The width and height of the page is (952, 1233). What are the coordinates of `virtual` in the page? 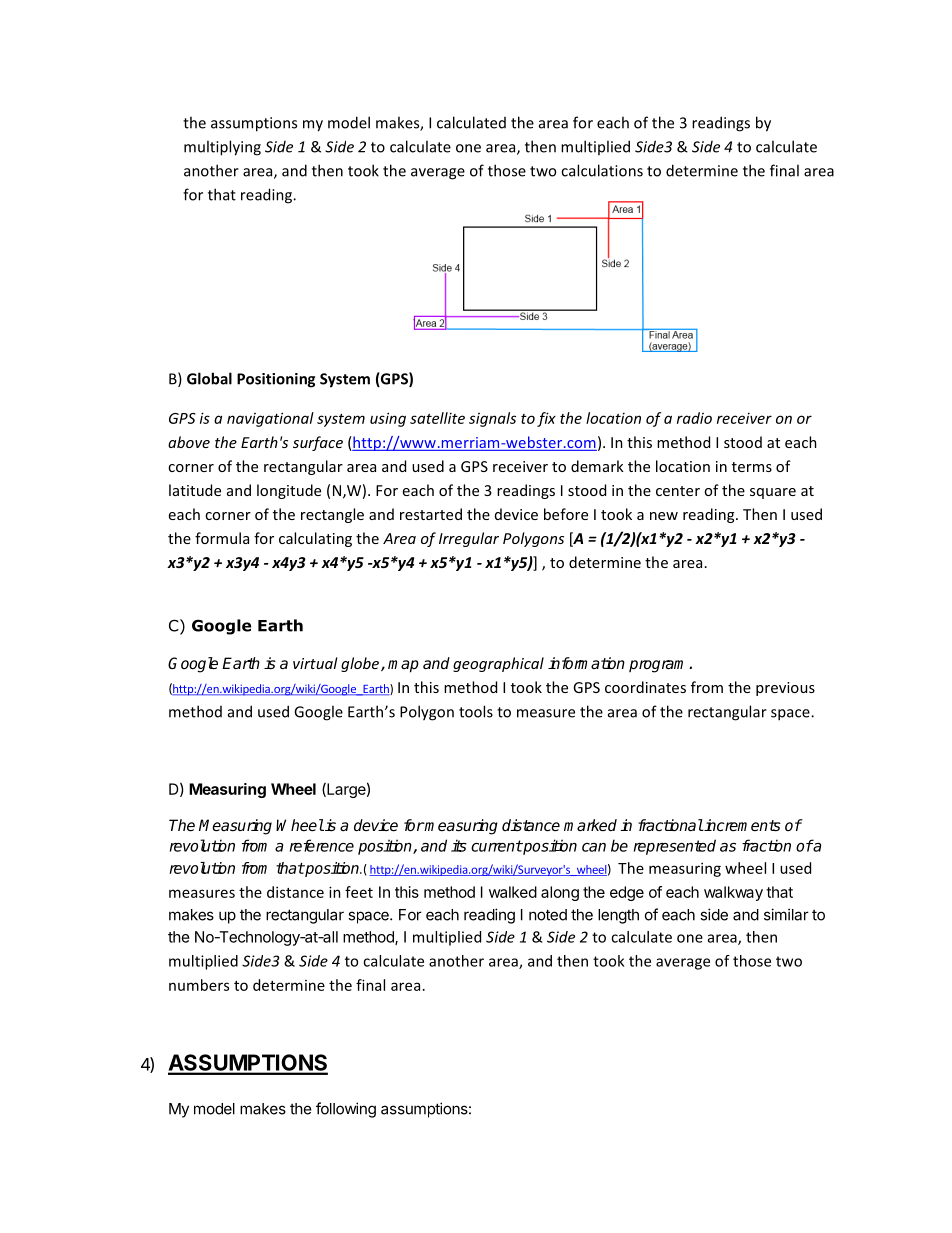 It's located at (315, 663).
